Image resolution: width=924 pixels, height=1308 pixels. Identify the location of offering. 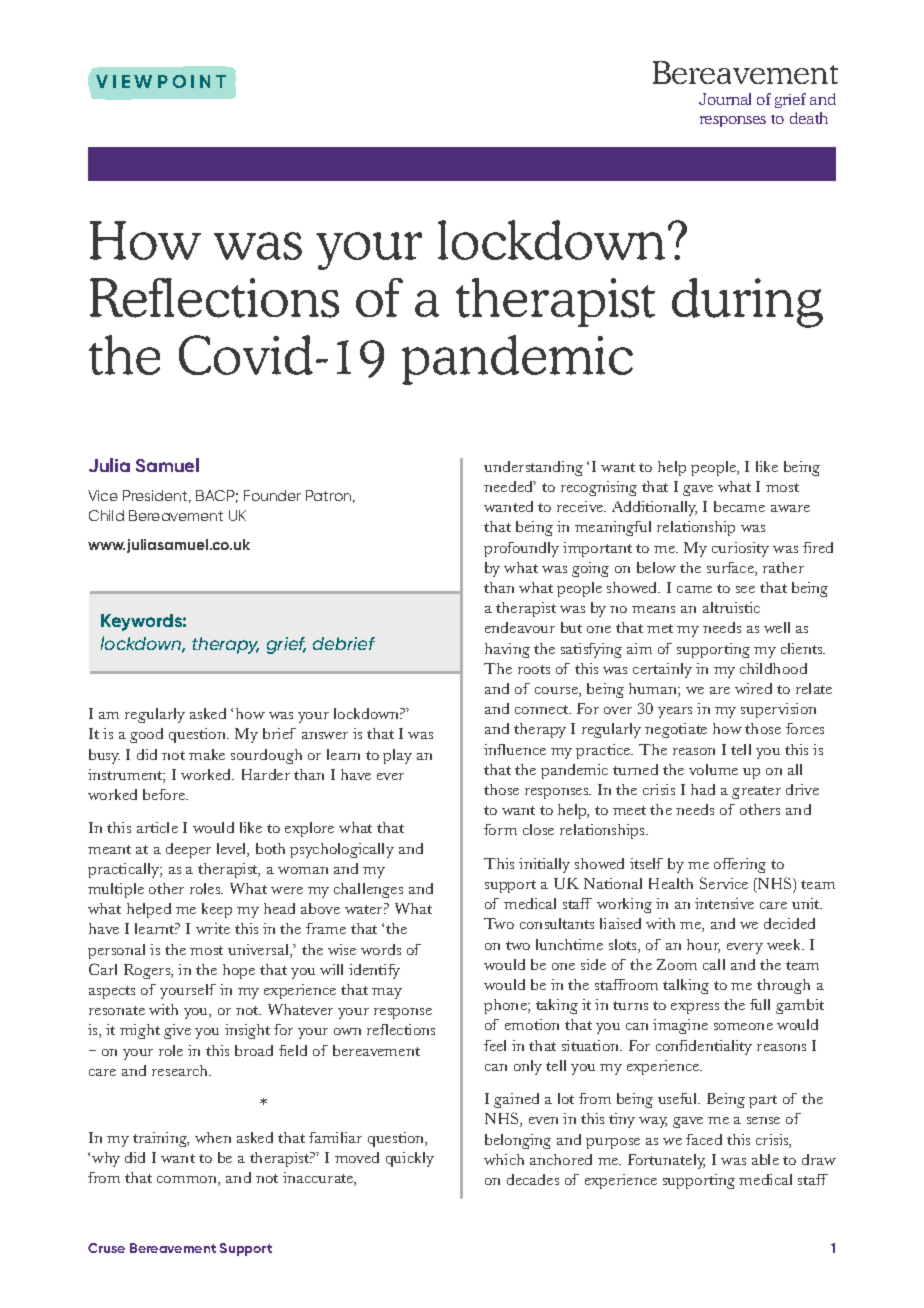
(740, 865).
